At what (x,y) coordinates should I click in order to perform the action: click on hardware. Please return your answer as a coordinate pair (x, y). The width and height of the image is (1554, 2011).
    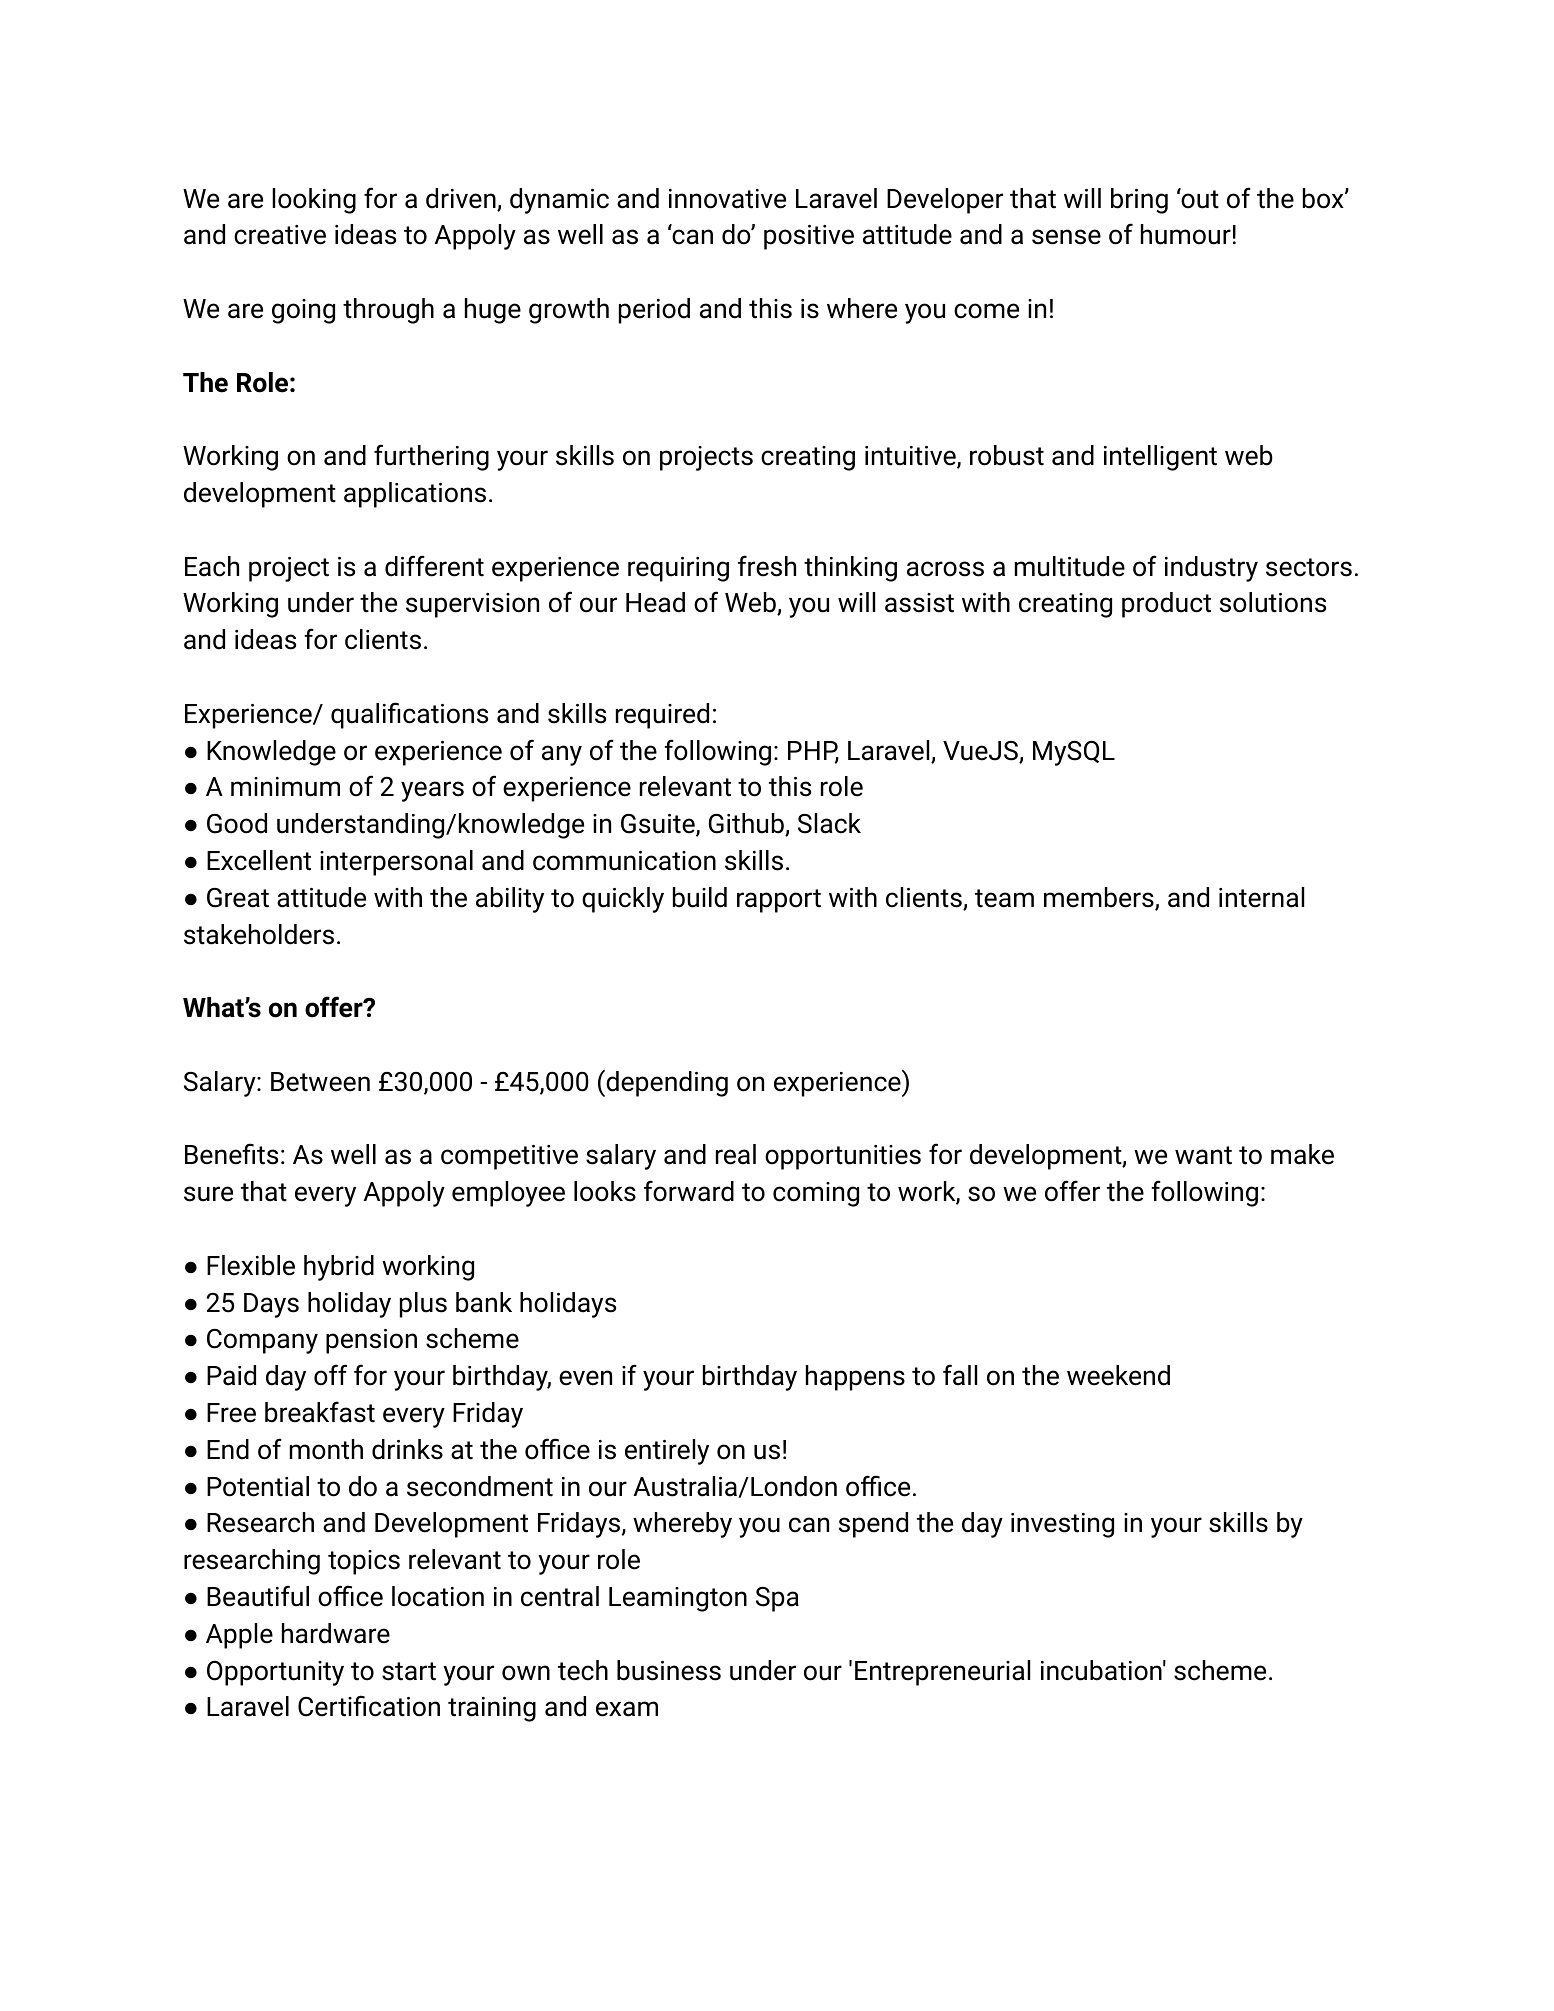
    Looking at the image, I should click on (336, 1633).
